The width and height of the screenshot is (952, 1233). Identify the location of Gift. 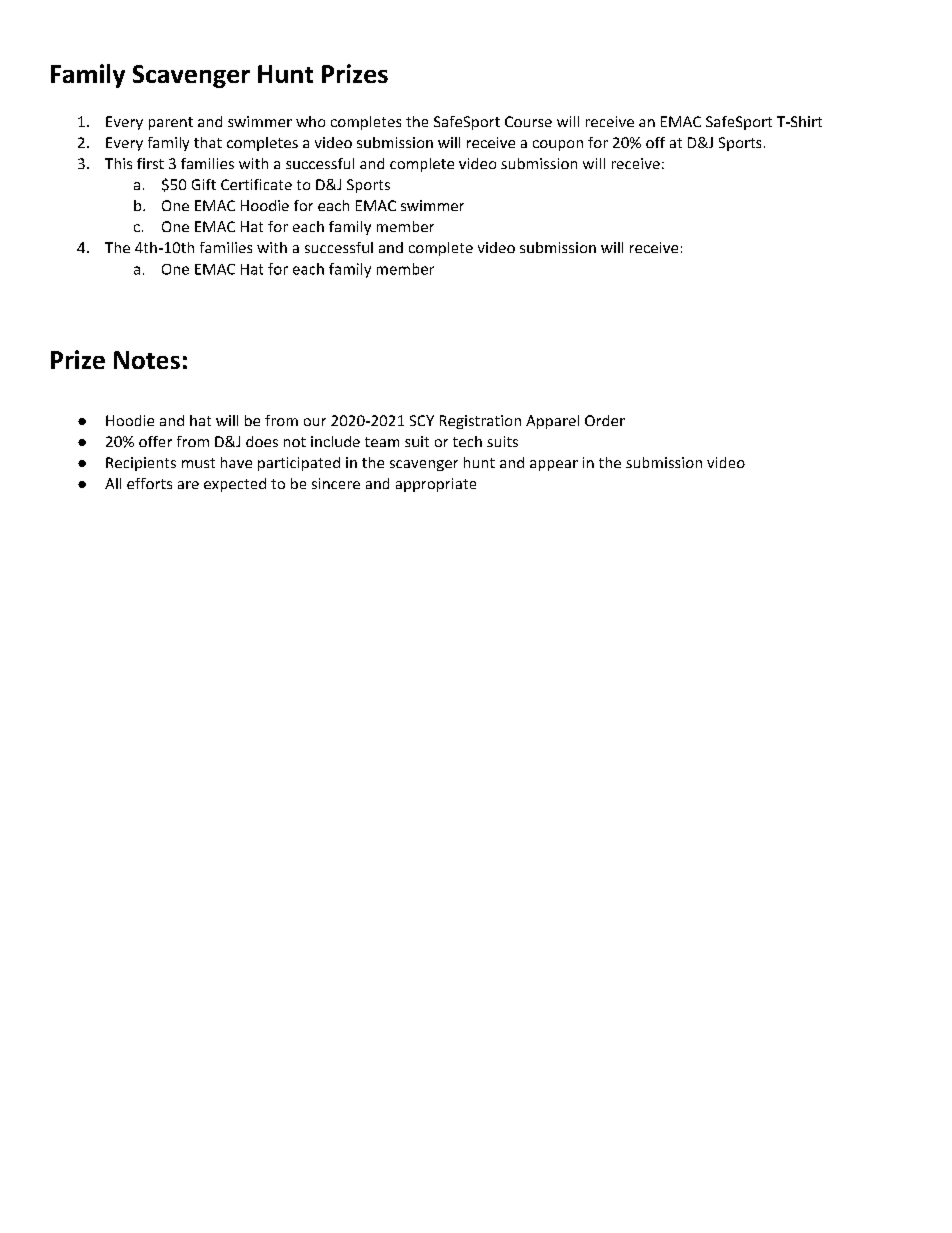
(204, 184).
